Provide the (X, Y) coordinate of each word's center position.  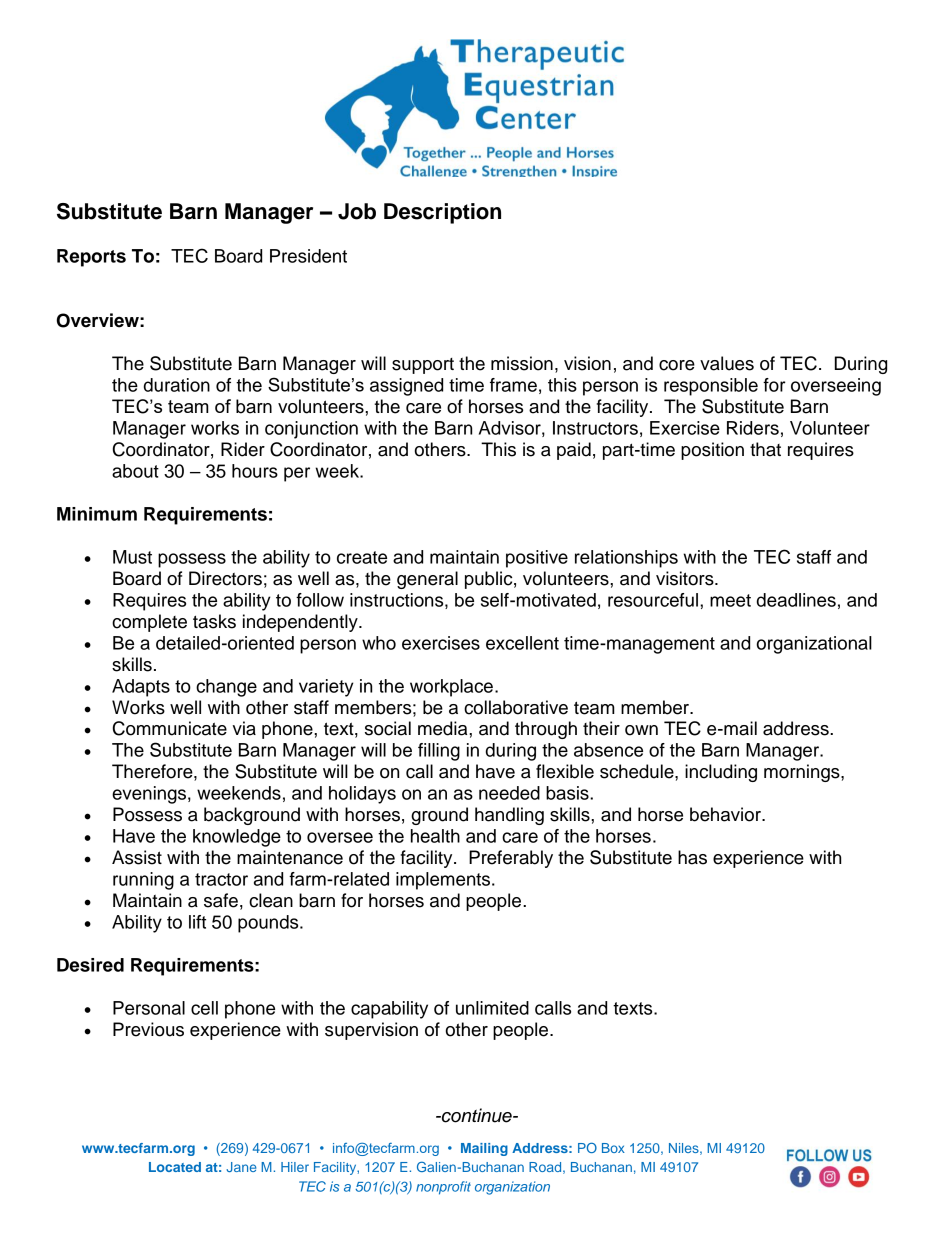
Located (175, 1167)
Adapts (141, 688)
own (641, 730)
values (727, 363)
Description (442, 213)
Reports (91, 258)
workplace (451, 688)
